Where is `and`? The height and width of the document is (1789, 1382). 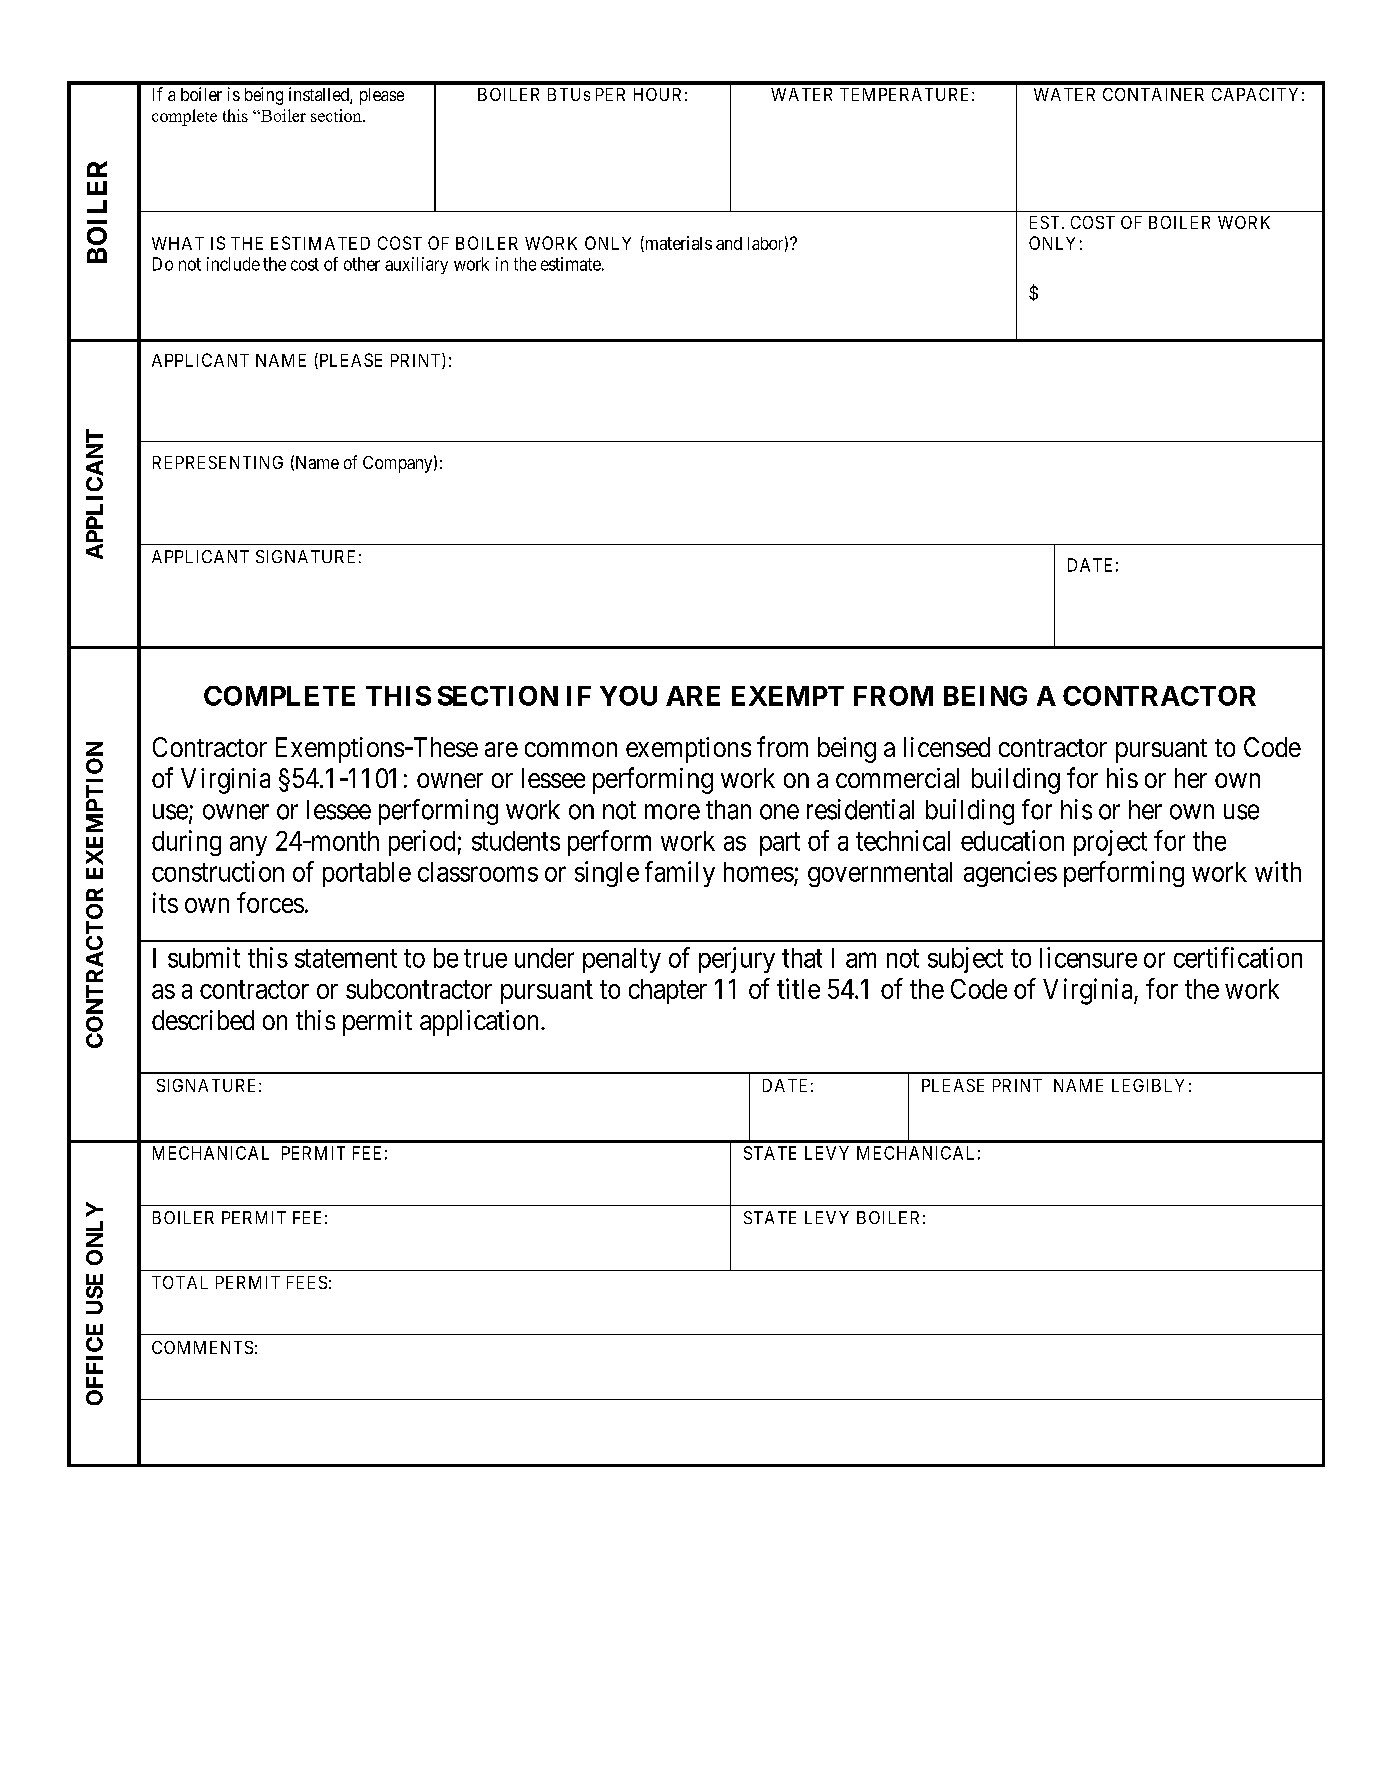
and is located at coordinates (729, 243).
